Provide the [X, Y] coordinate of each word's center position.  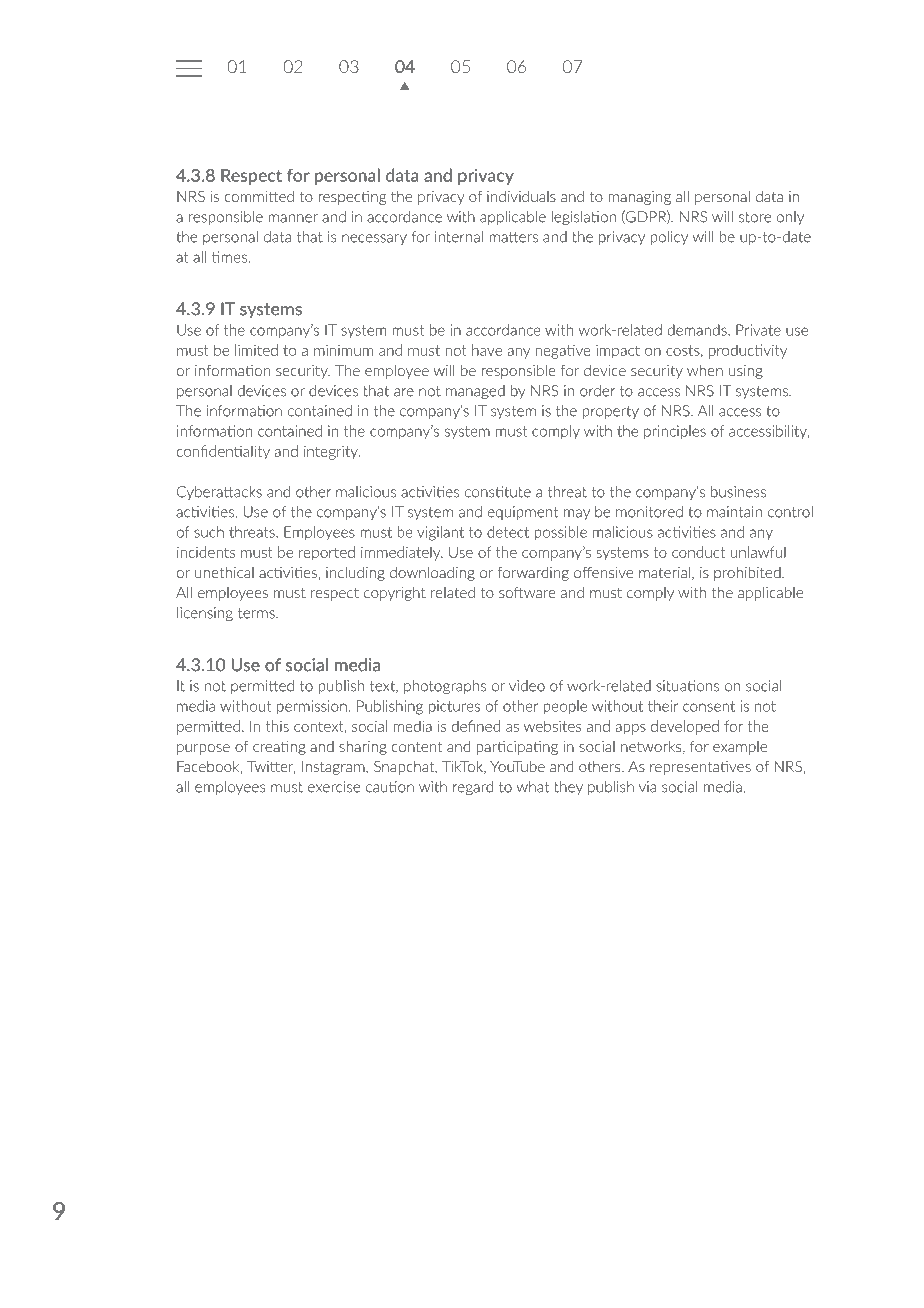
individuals [521, 196]
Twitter [271, 767]
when [705, 370]
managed [475, 392]
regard [473, 788]
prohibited [748, 574]
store [755, 217]
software [527, 592]
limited [256, 350]
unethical [224, 572]
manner [293, 218]
